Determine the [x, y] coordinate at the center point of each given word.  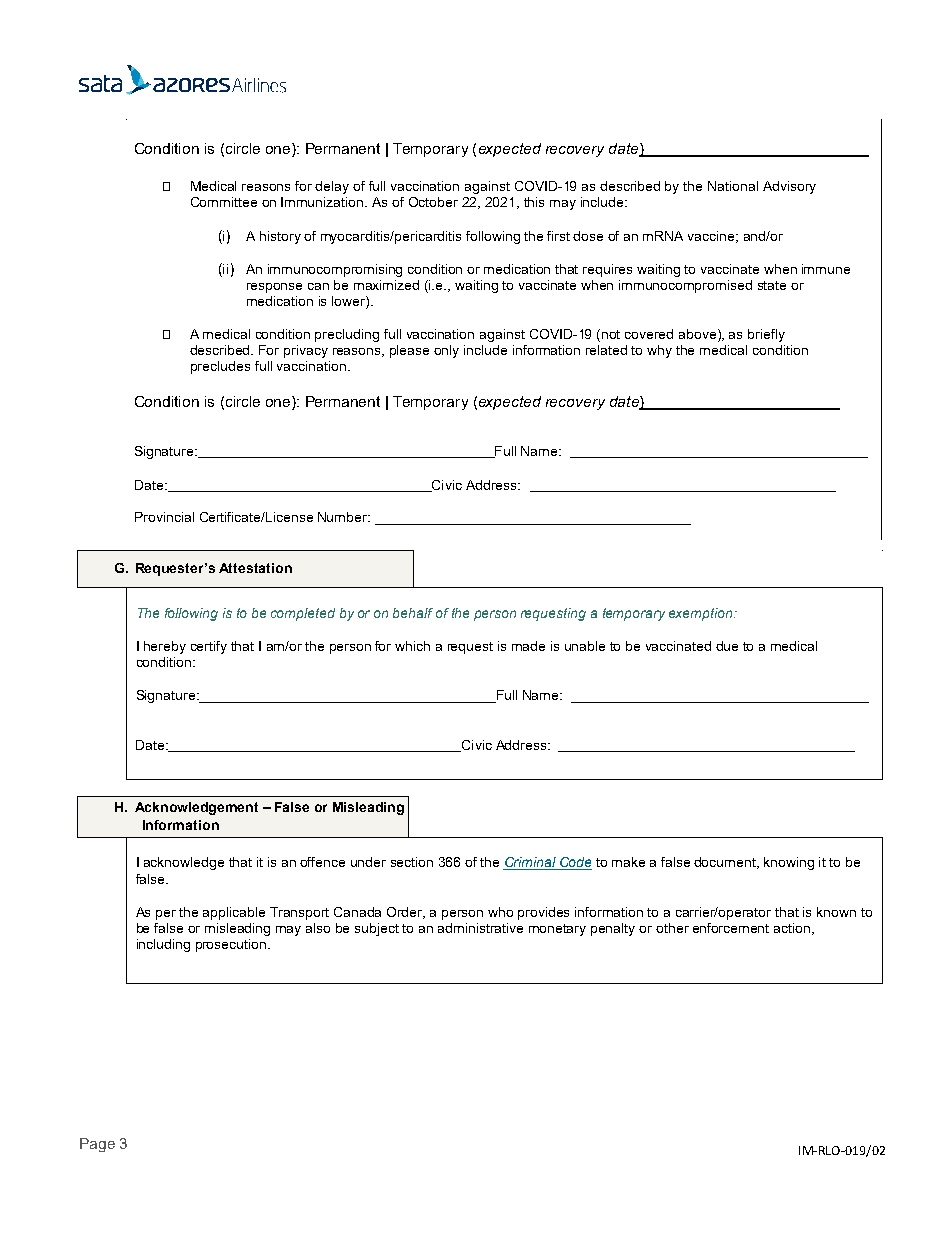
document [726, 863]
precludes [220, 367]
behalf [413, 613]
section [412, 862]
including [163, 945]
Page [97, 1145]
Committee [224, 202]
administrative [480, 928]
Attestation [255, 568]
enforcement [731, 928]
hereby [165, 647]
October [433, 202]
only [446, 351]
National [733, 186]
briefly [766, 335]
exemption [702, 614]
